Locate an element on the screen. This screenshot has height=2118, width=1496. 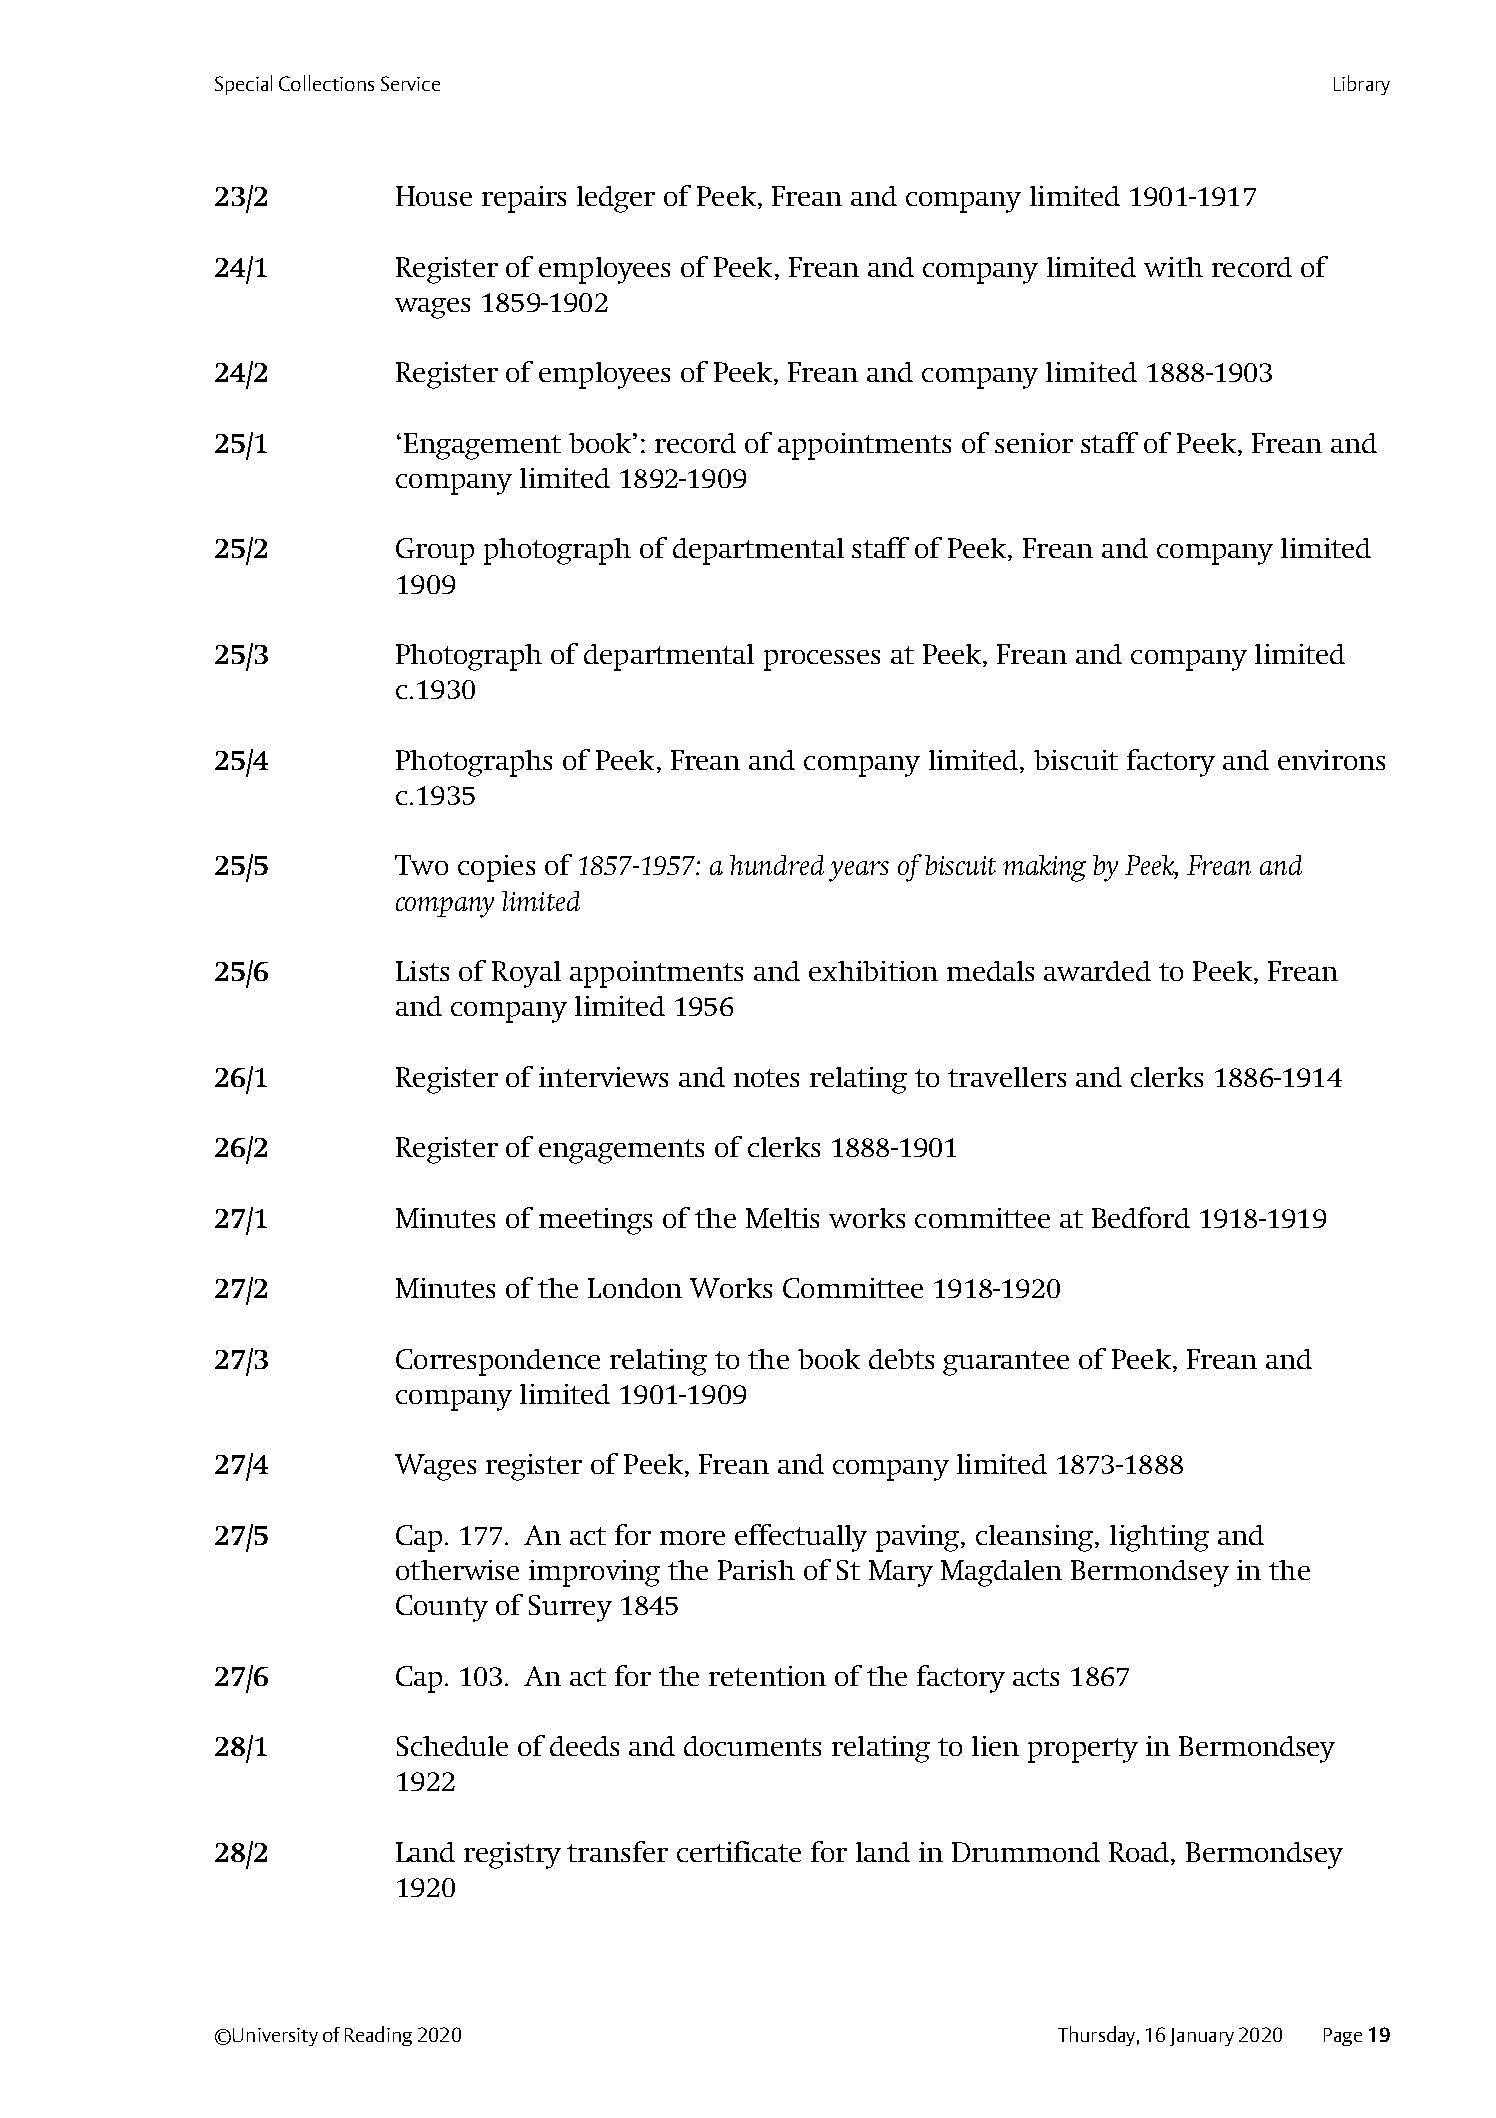
processes is located at coordinates (822, 660).
